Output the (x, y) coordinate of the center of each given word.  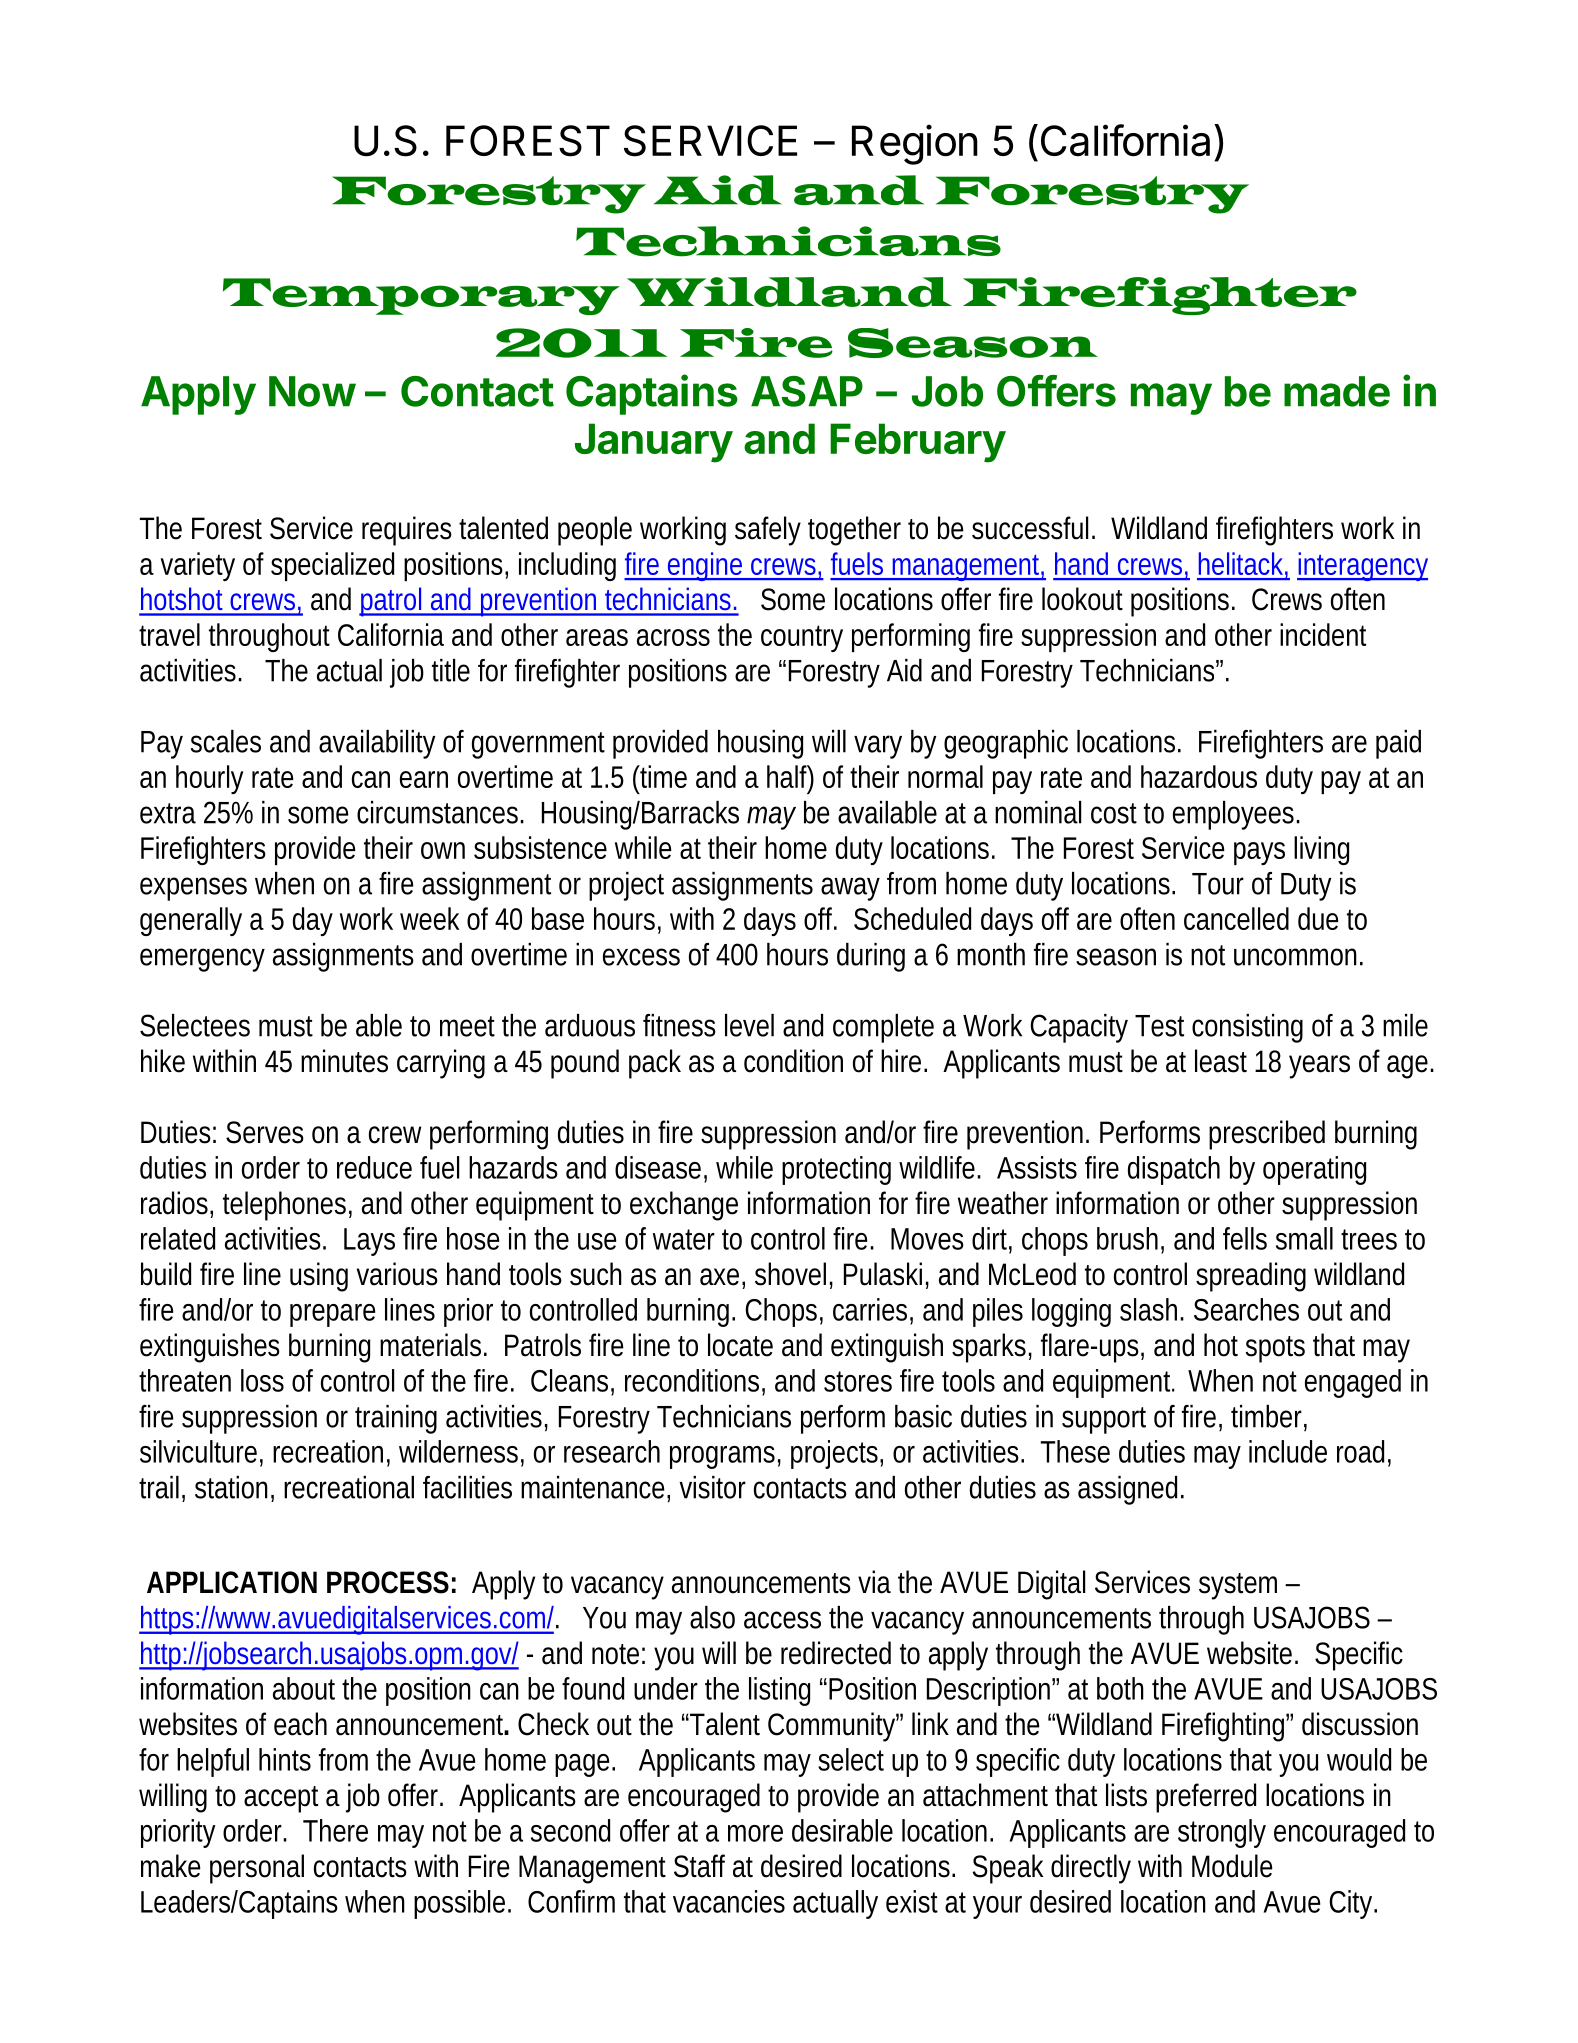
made (1337, 391)
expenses (193, 889)
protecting (836, 1170)
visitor (712, 1487)
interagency (1362, 566)
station (231, 1487)
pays (1259, 853)
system (1238, 1586)
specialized (332, 566)
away (850, 889)
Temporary (421, 296)
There (335, 1830)
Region (915, 144)
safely (768, 531)
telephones (284, 1206)
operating (1314, 1170)
